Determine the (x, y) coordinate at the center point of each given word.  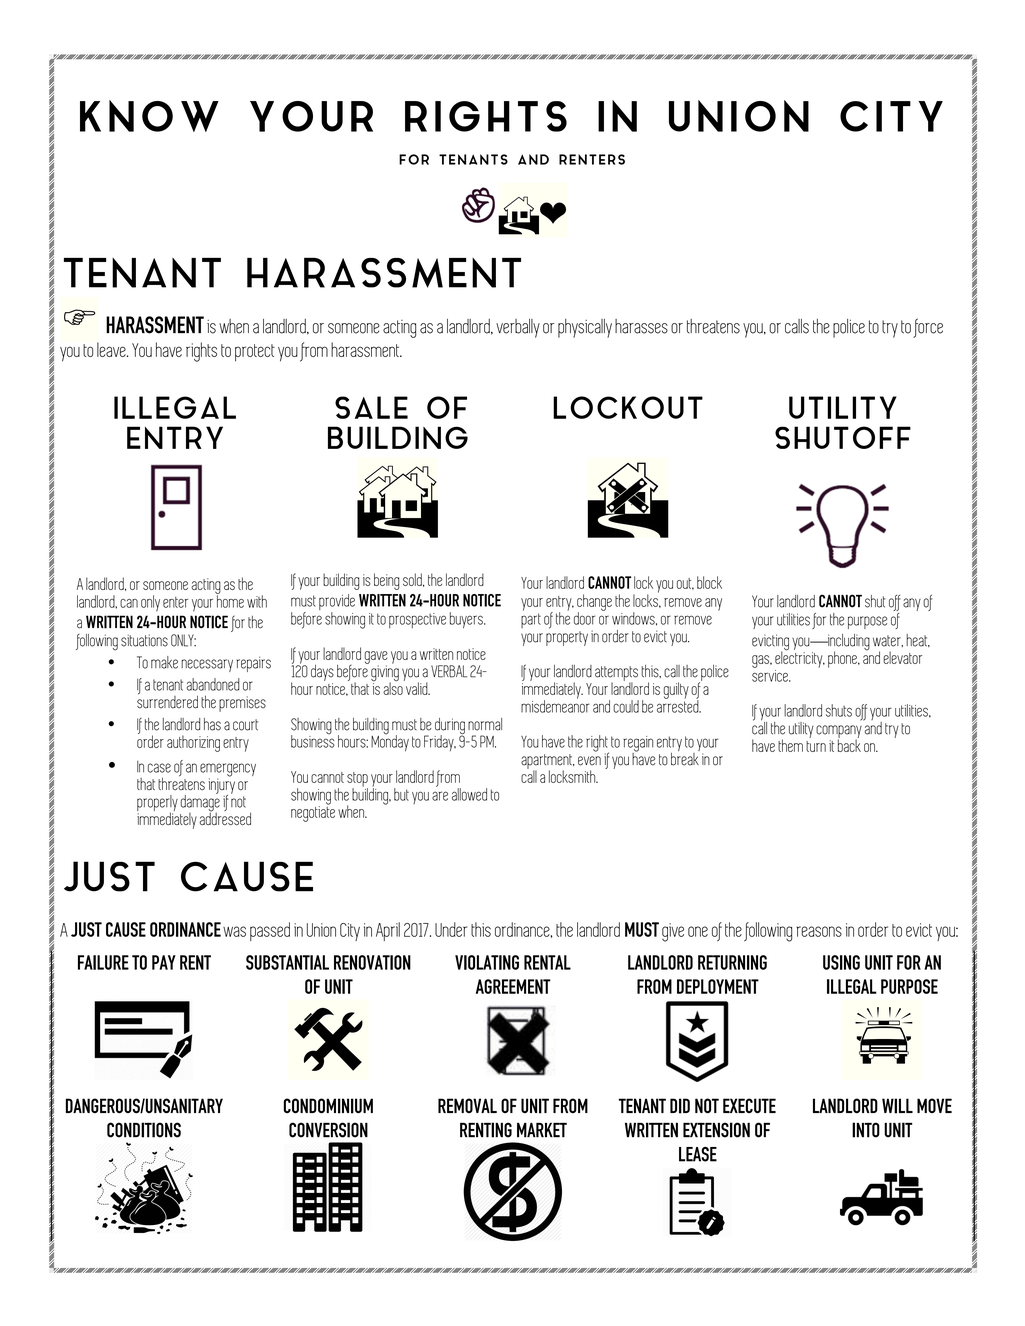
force (928, 328)
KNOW (149, 116)
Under (451, 929)
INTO (866, 1130)
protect (255, 353)
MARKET (542, 1130)
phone (843, 659)
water (888, 641)
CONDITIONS (144, 1130)
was (234, 931)
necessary (207, 665)
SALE (371, 407)
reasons (819, 931)
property (567, 638)
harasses (641, 326)
